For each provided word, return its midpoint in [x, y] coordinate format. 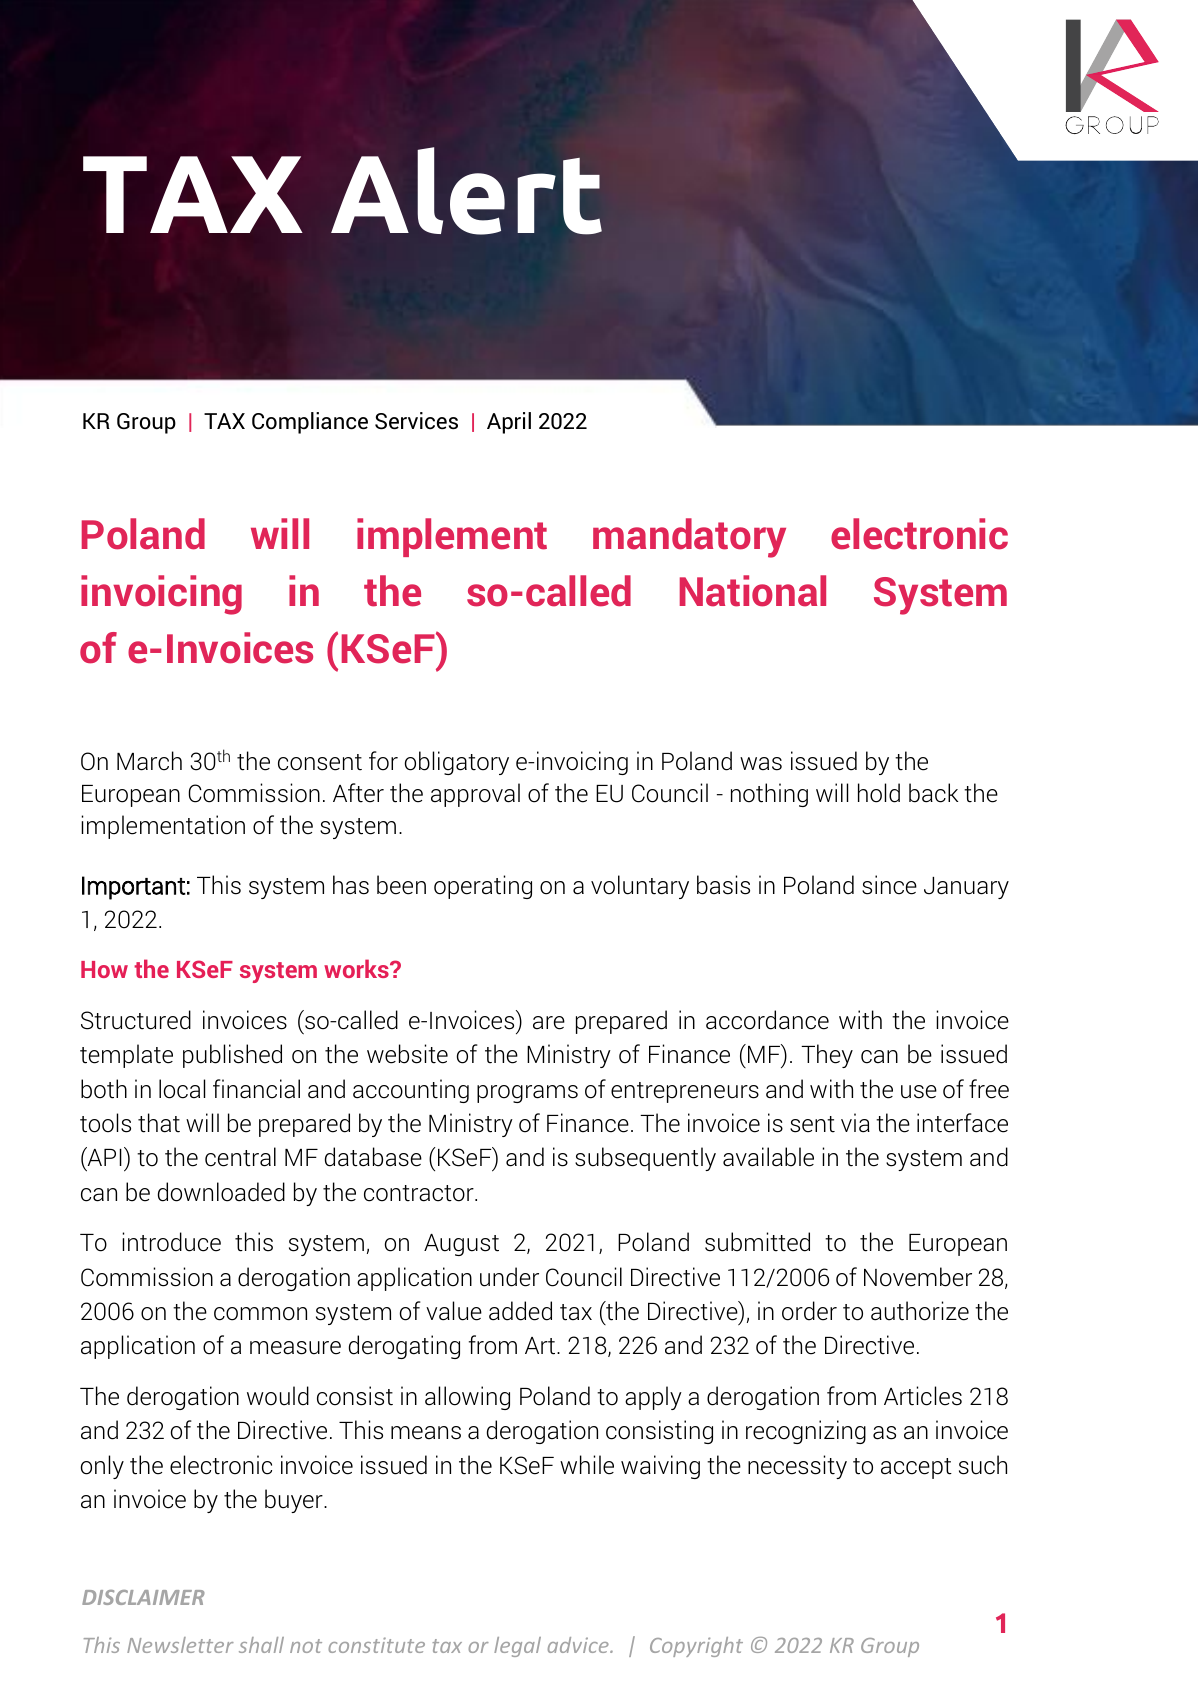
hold [879, 793]
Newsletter [180, 1645]
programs [527, 1094]
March [149, 761]
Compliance [310, 423]
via [855, 1123]
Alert [466, 191]
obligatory [457, 763]
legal [517, 1647]
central [240, 1157]
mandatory [689, 538]
